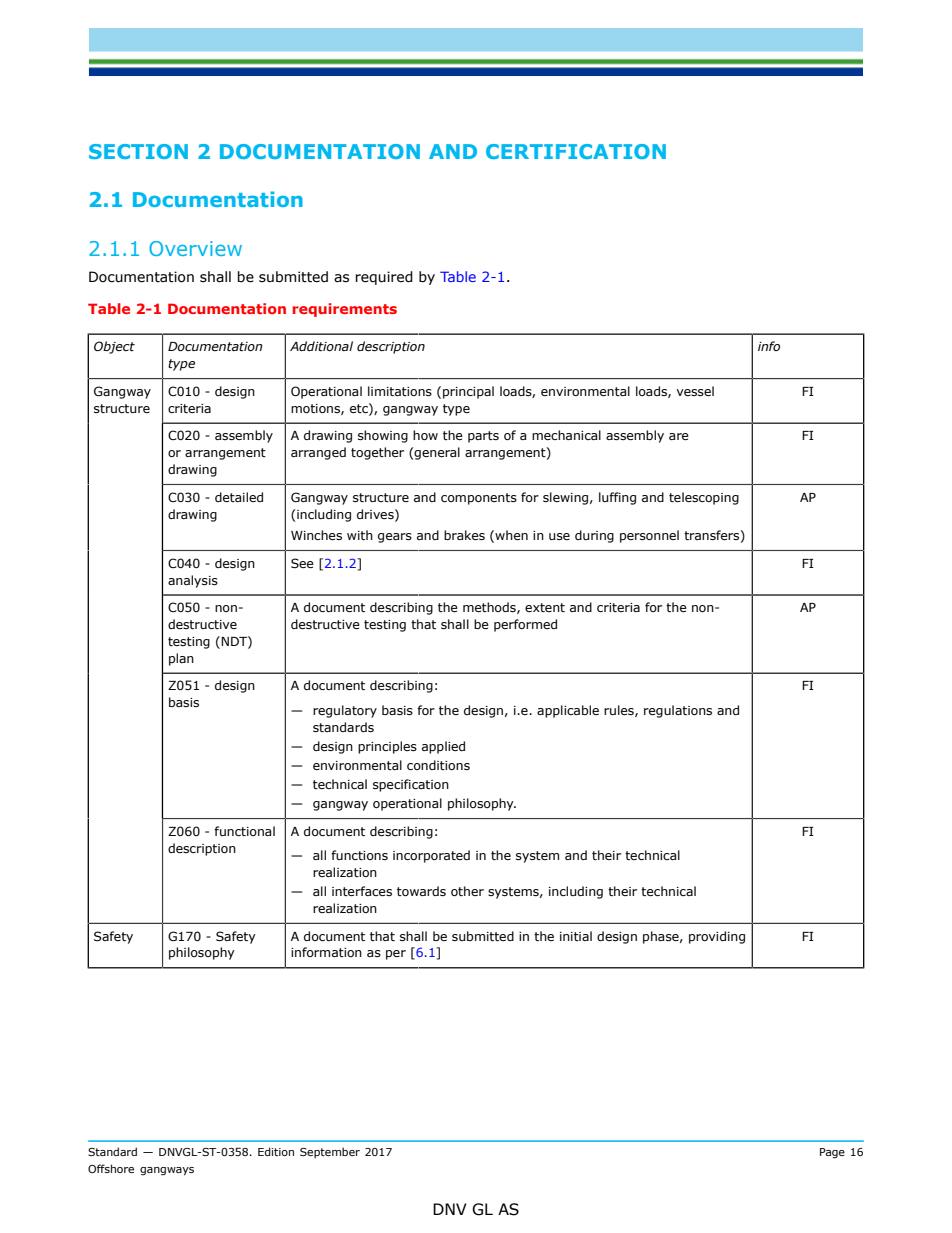  Describe the element at coordinates (244, 831) in the screenshot. I see `functional` at that location.
